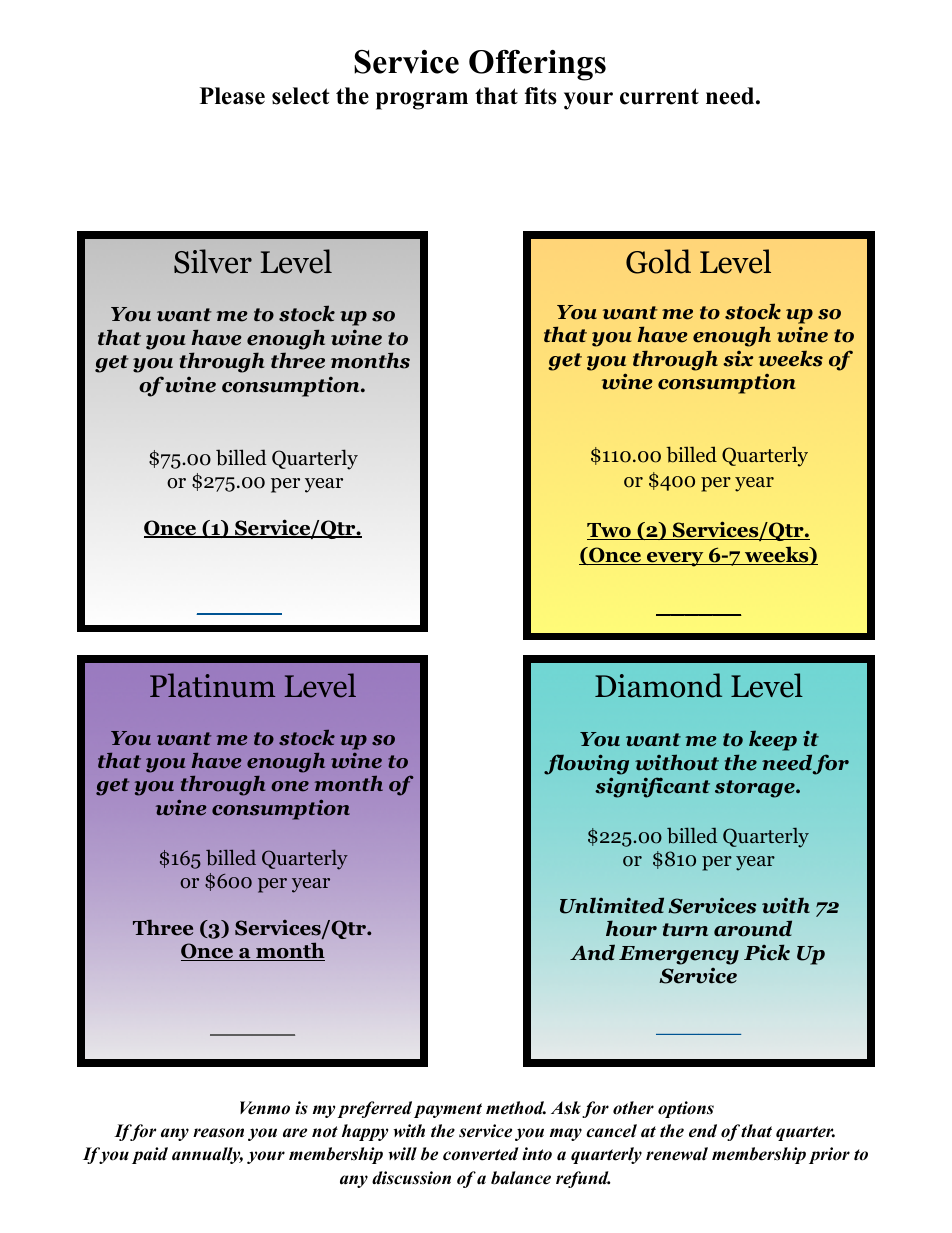  What do you see at coordinates (675, 559) in the document?
I see `every` at bounding box center [675, 559].
